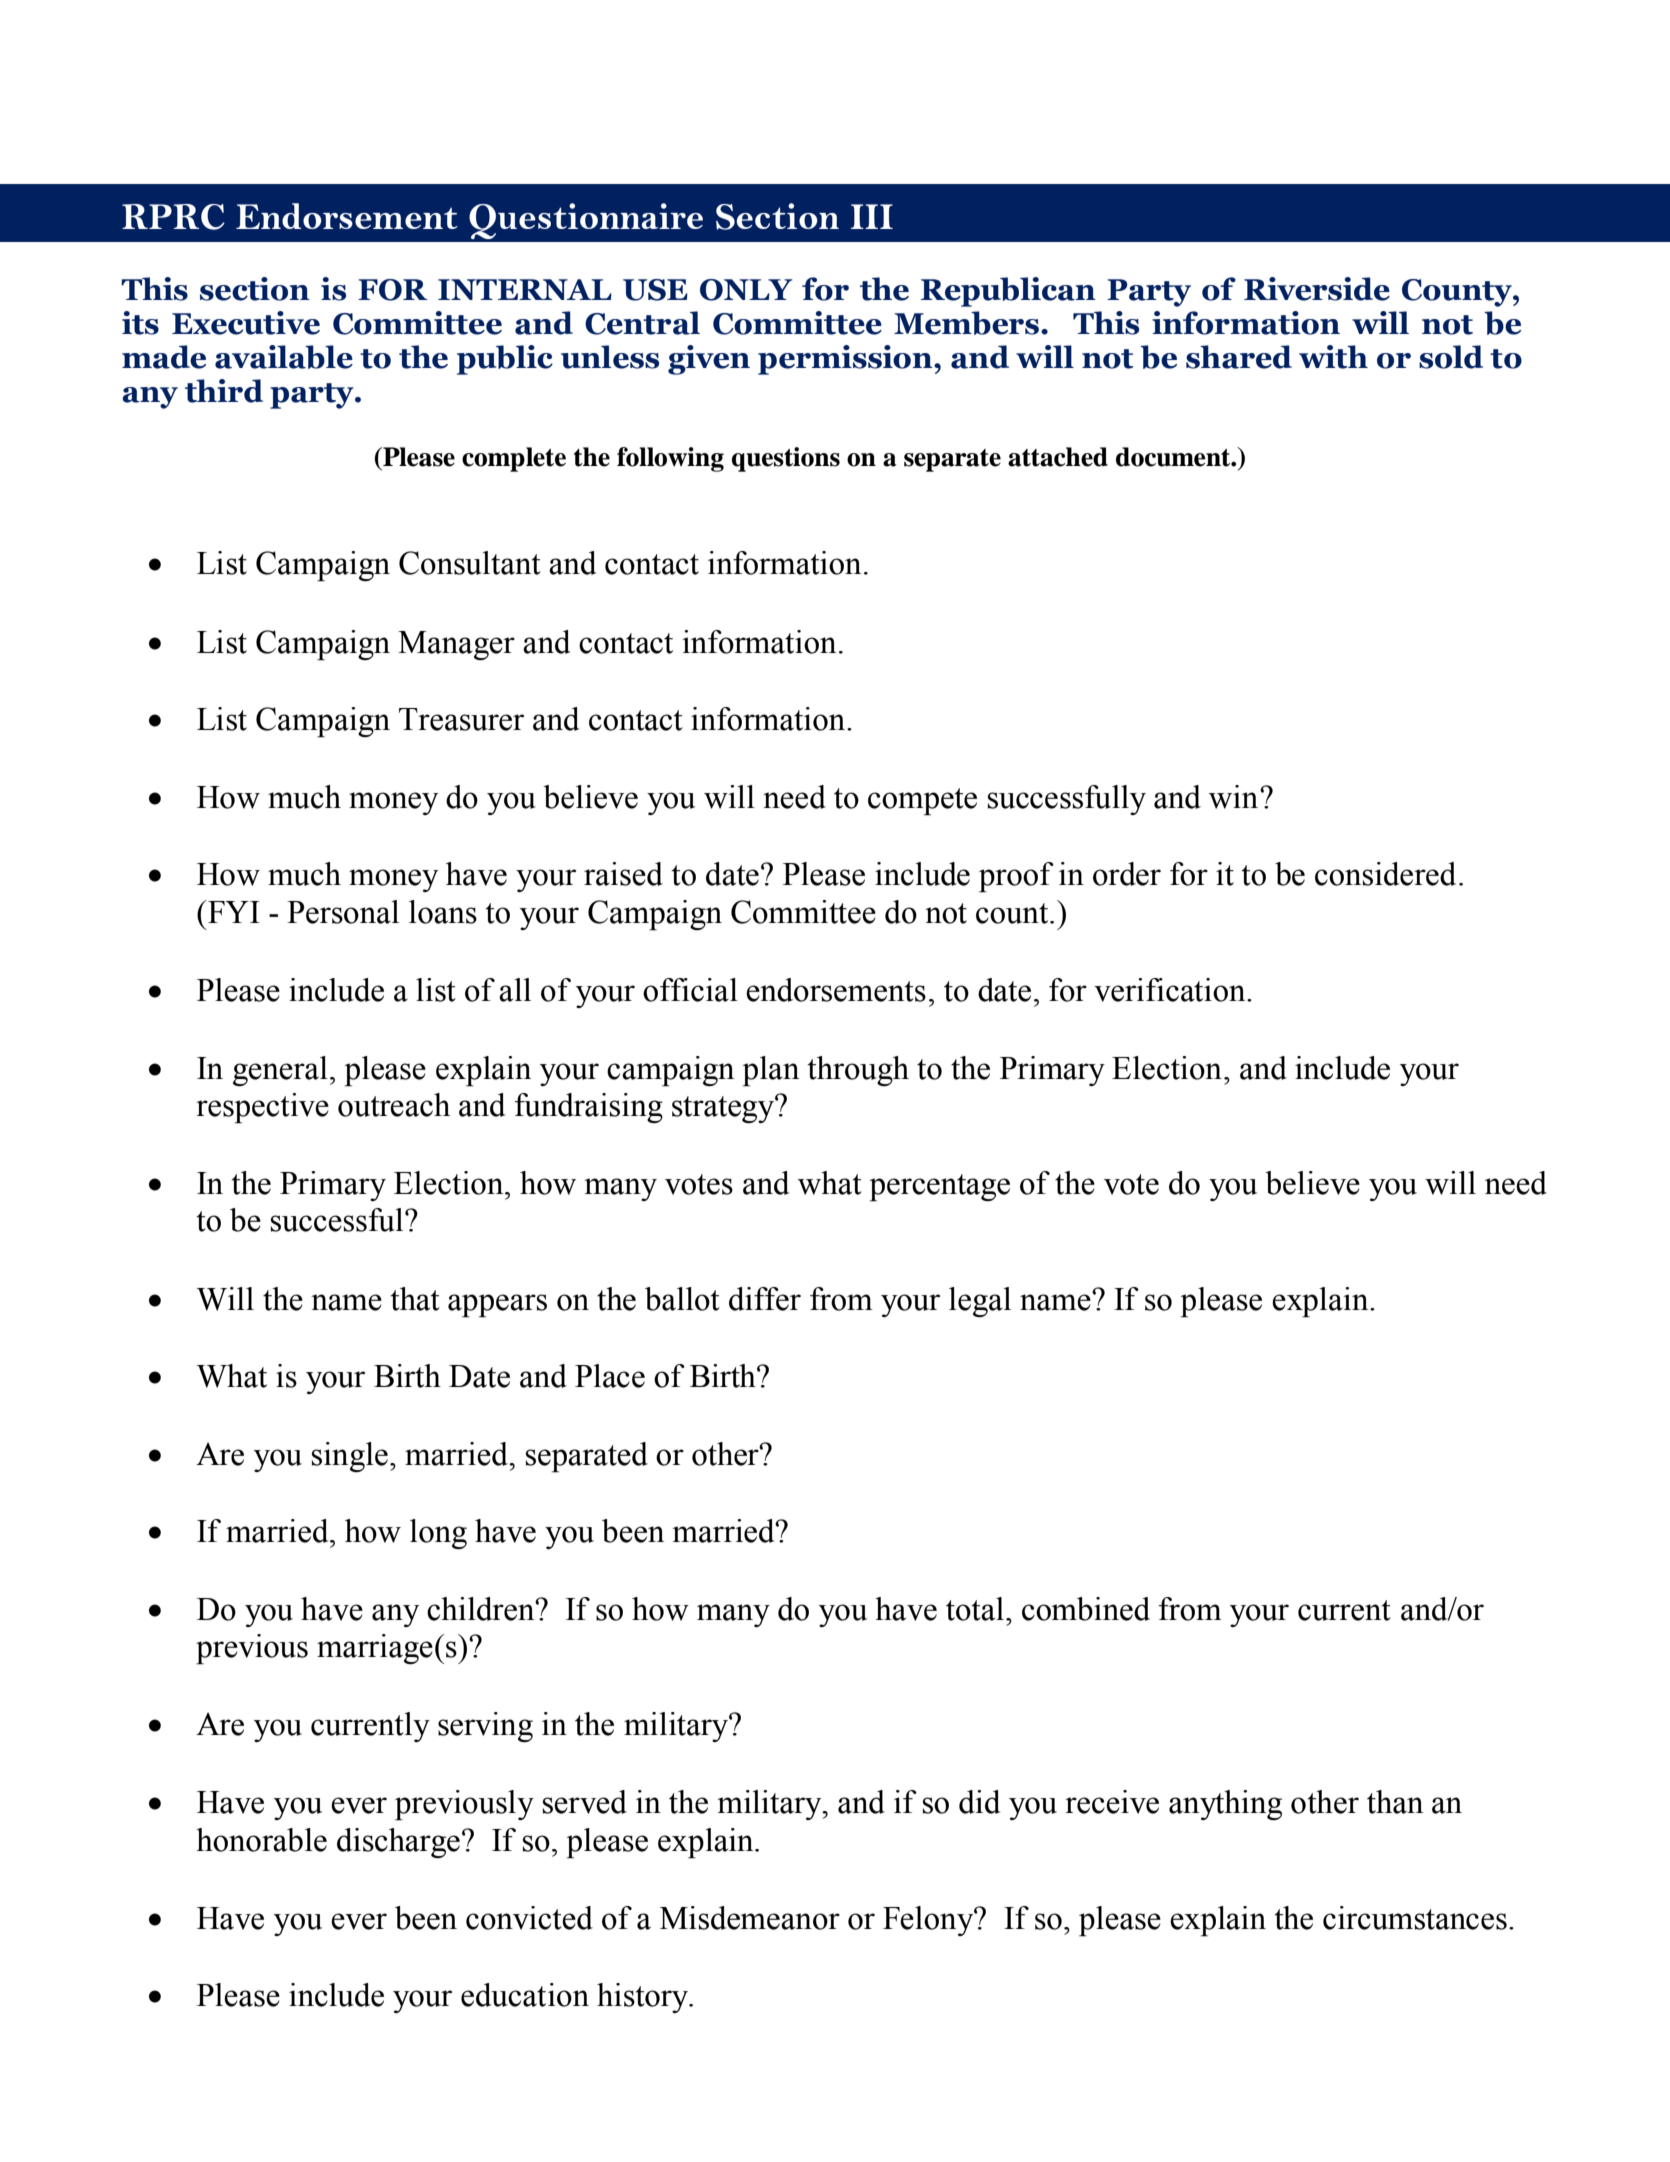  I want to click on circumstances, so click(1415, 1918).
